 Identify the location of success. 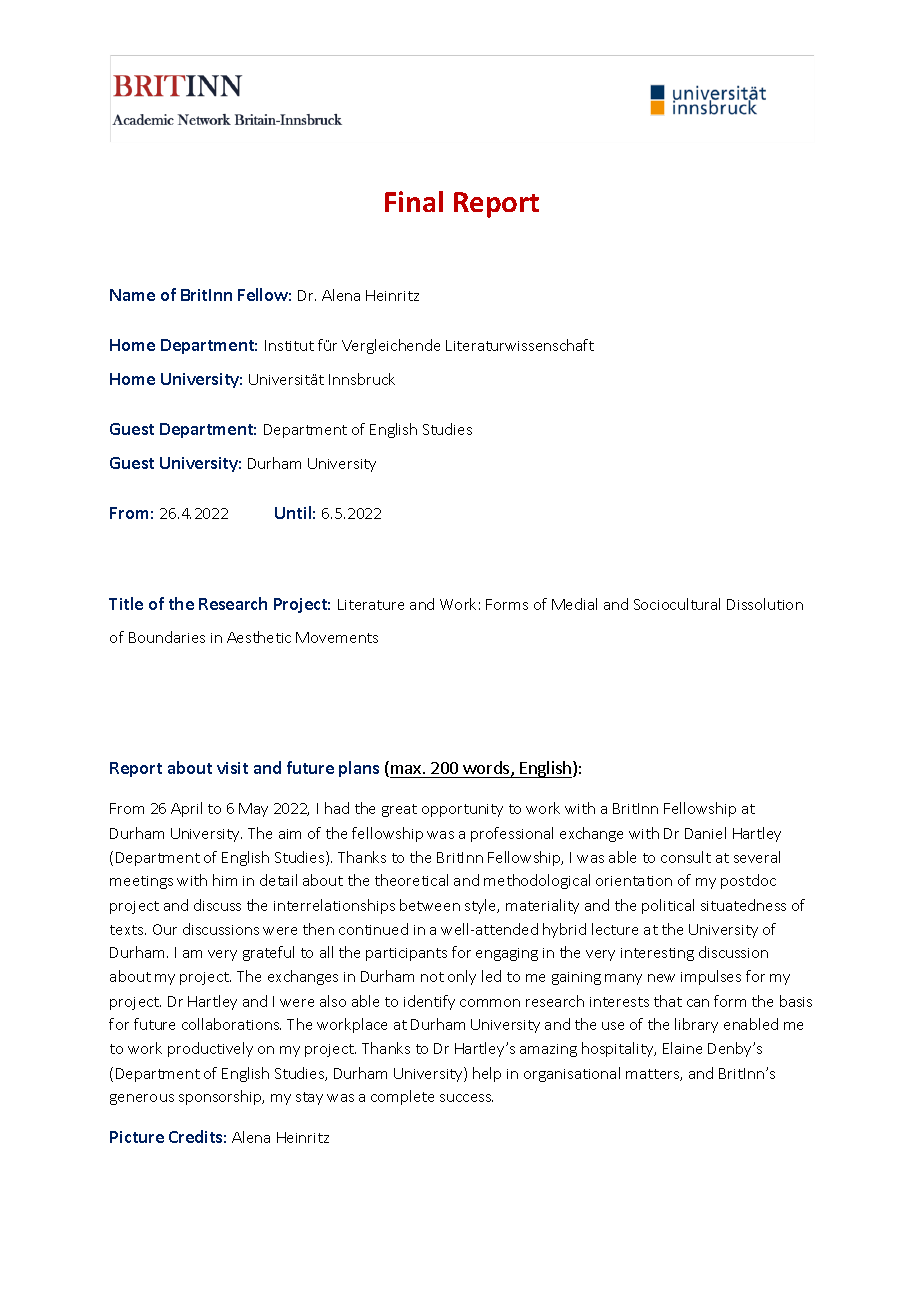
(466, 1098).
